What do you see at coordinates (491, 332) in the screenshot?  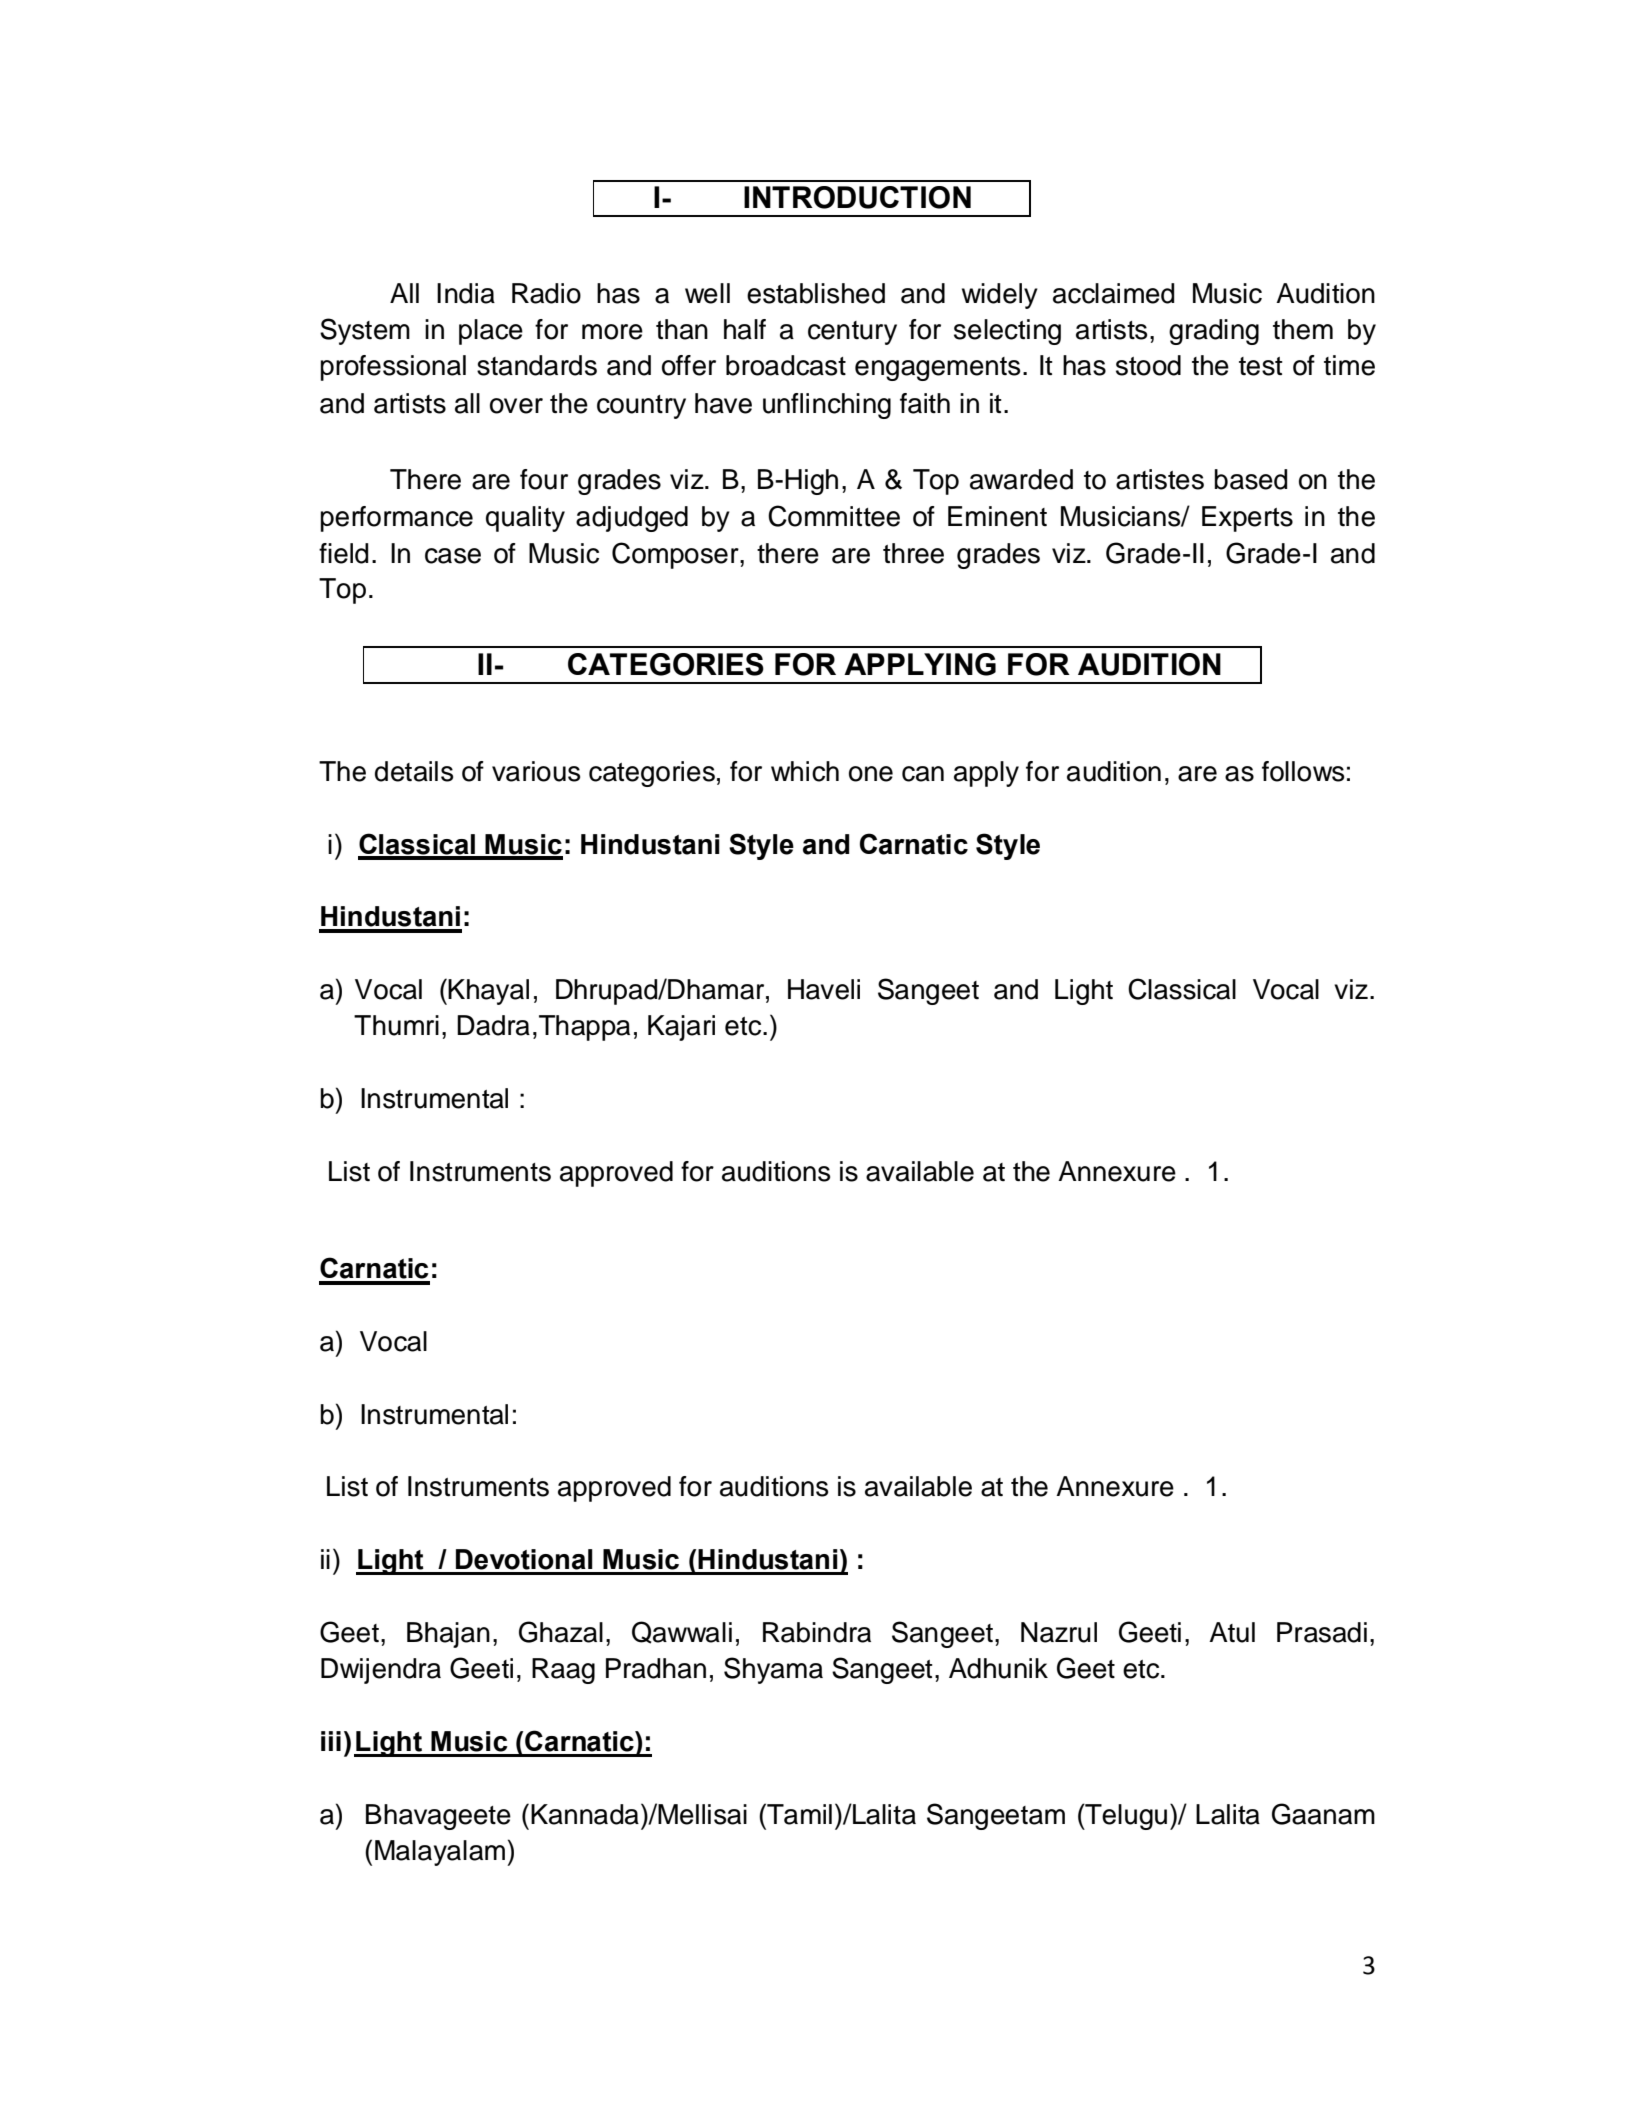 I see `place` at bounding box center [491, 332].
